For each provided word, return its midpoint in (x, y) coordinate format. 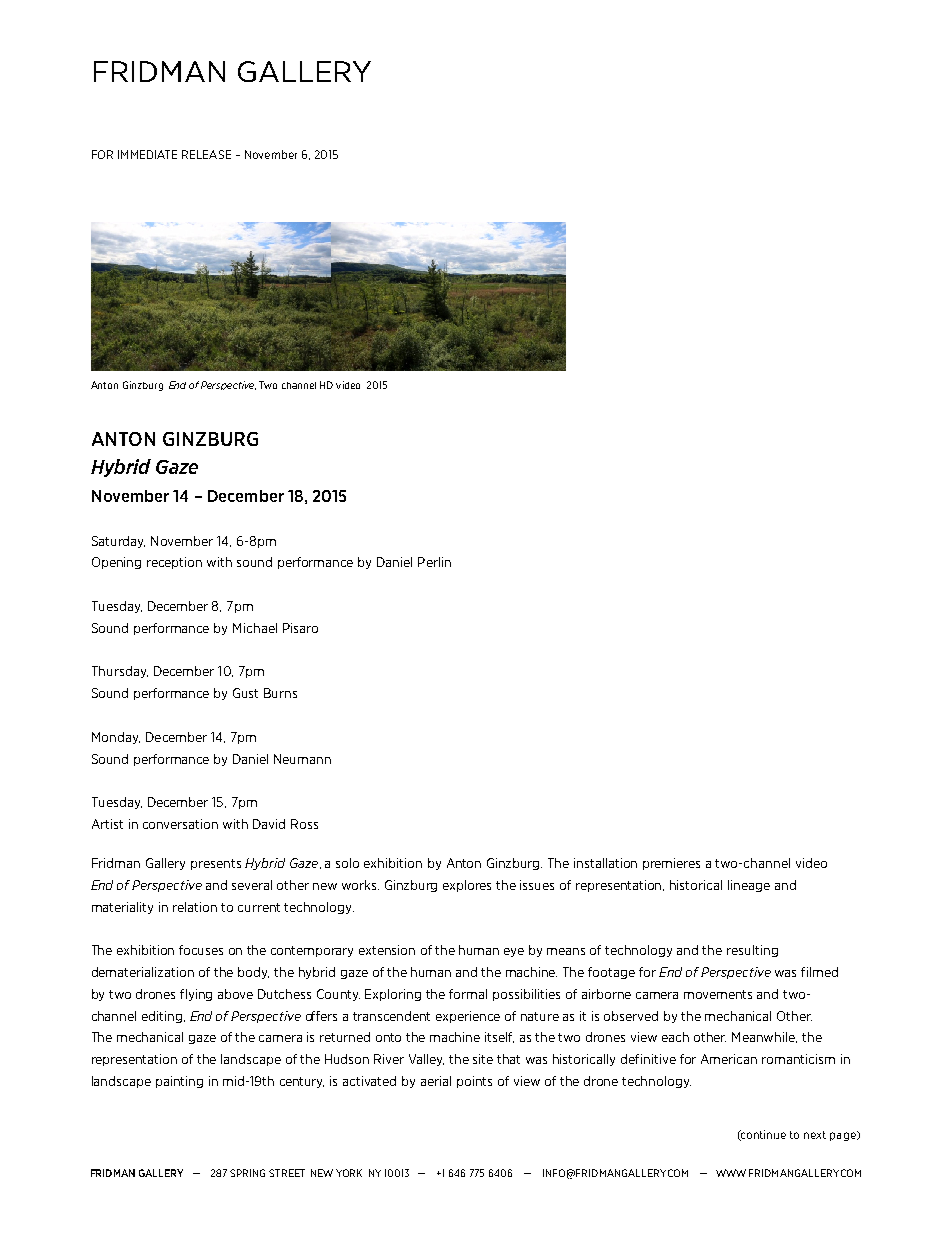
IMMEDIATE (147, 154)
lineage (749, 886)
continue (762, 1135)
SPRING (247, 1173)
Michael (255, 628)
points (474, 1082)
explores (467, 886)
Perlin (434, 562)
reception (174, 563)
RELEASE (206, 154)
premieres (671, 864)
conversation (180, 824)
